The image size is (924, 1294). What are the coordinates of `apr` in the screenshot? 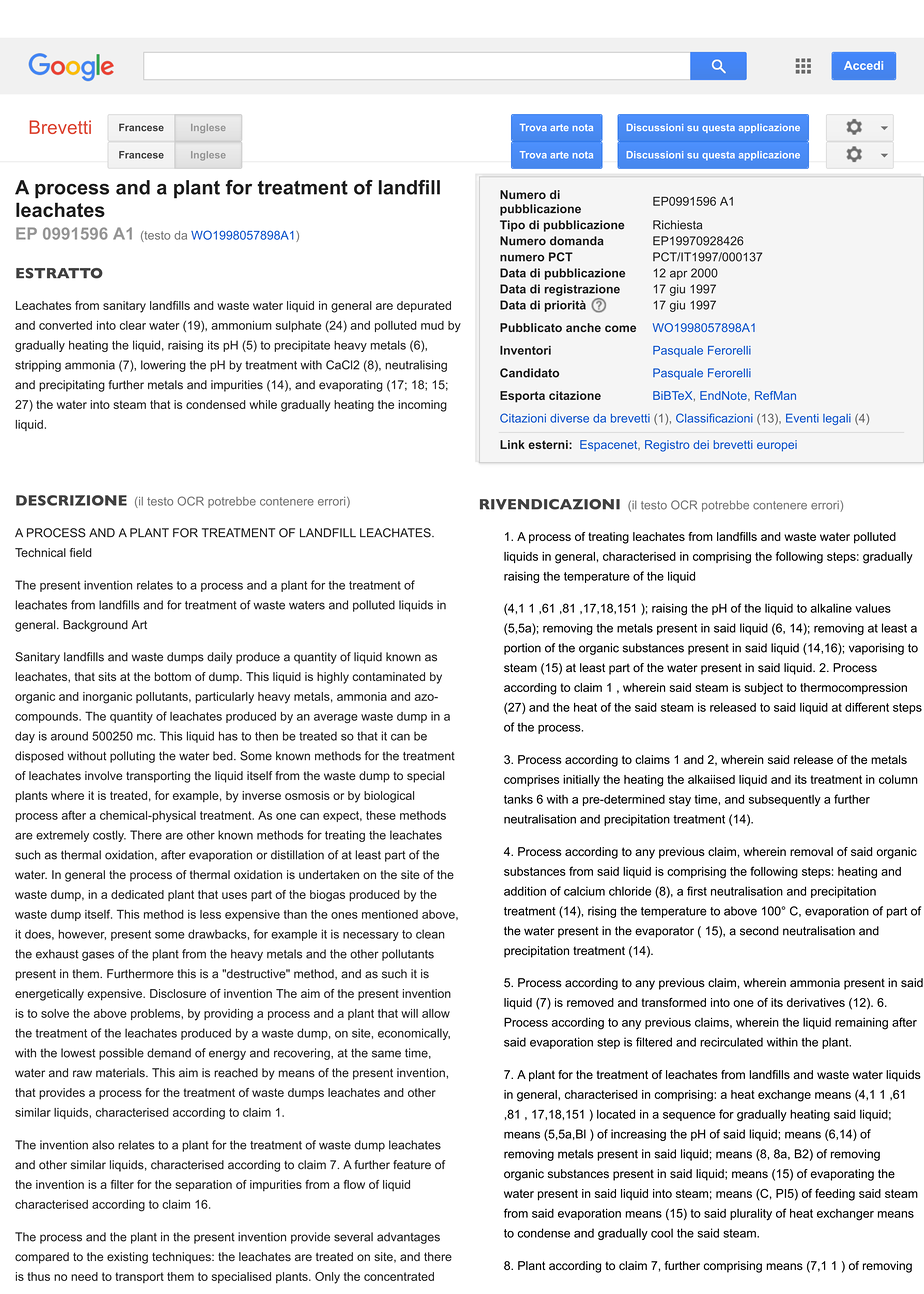 It's located at (678, 275).
